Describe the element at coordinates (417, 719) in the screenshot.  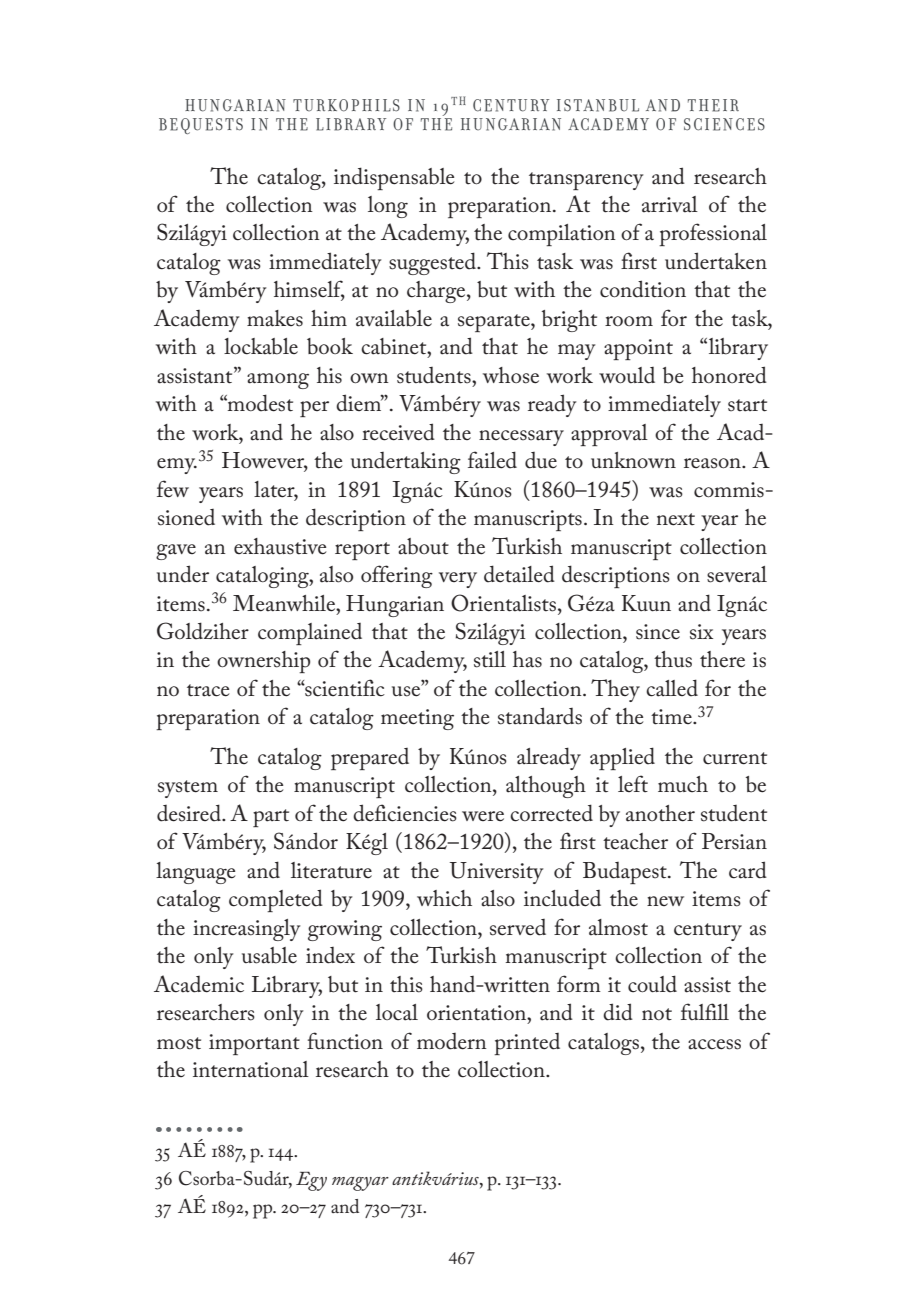
I see `meeting` at that location.
